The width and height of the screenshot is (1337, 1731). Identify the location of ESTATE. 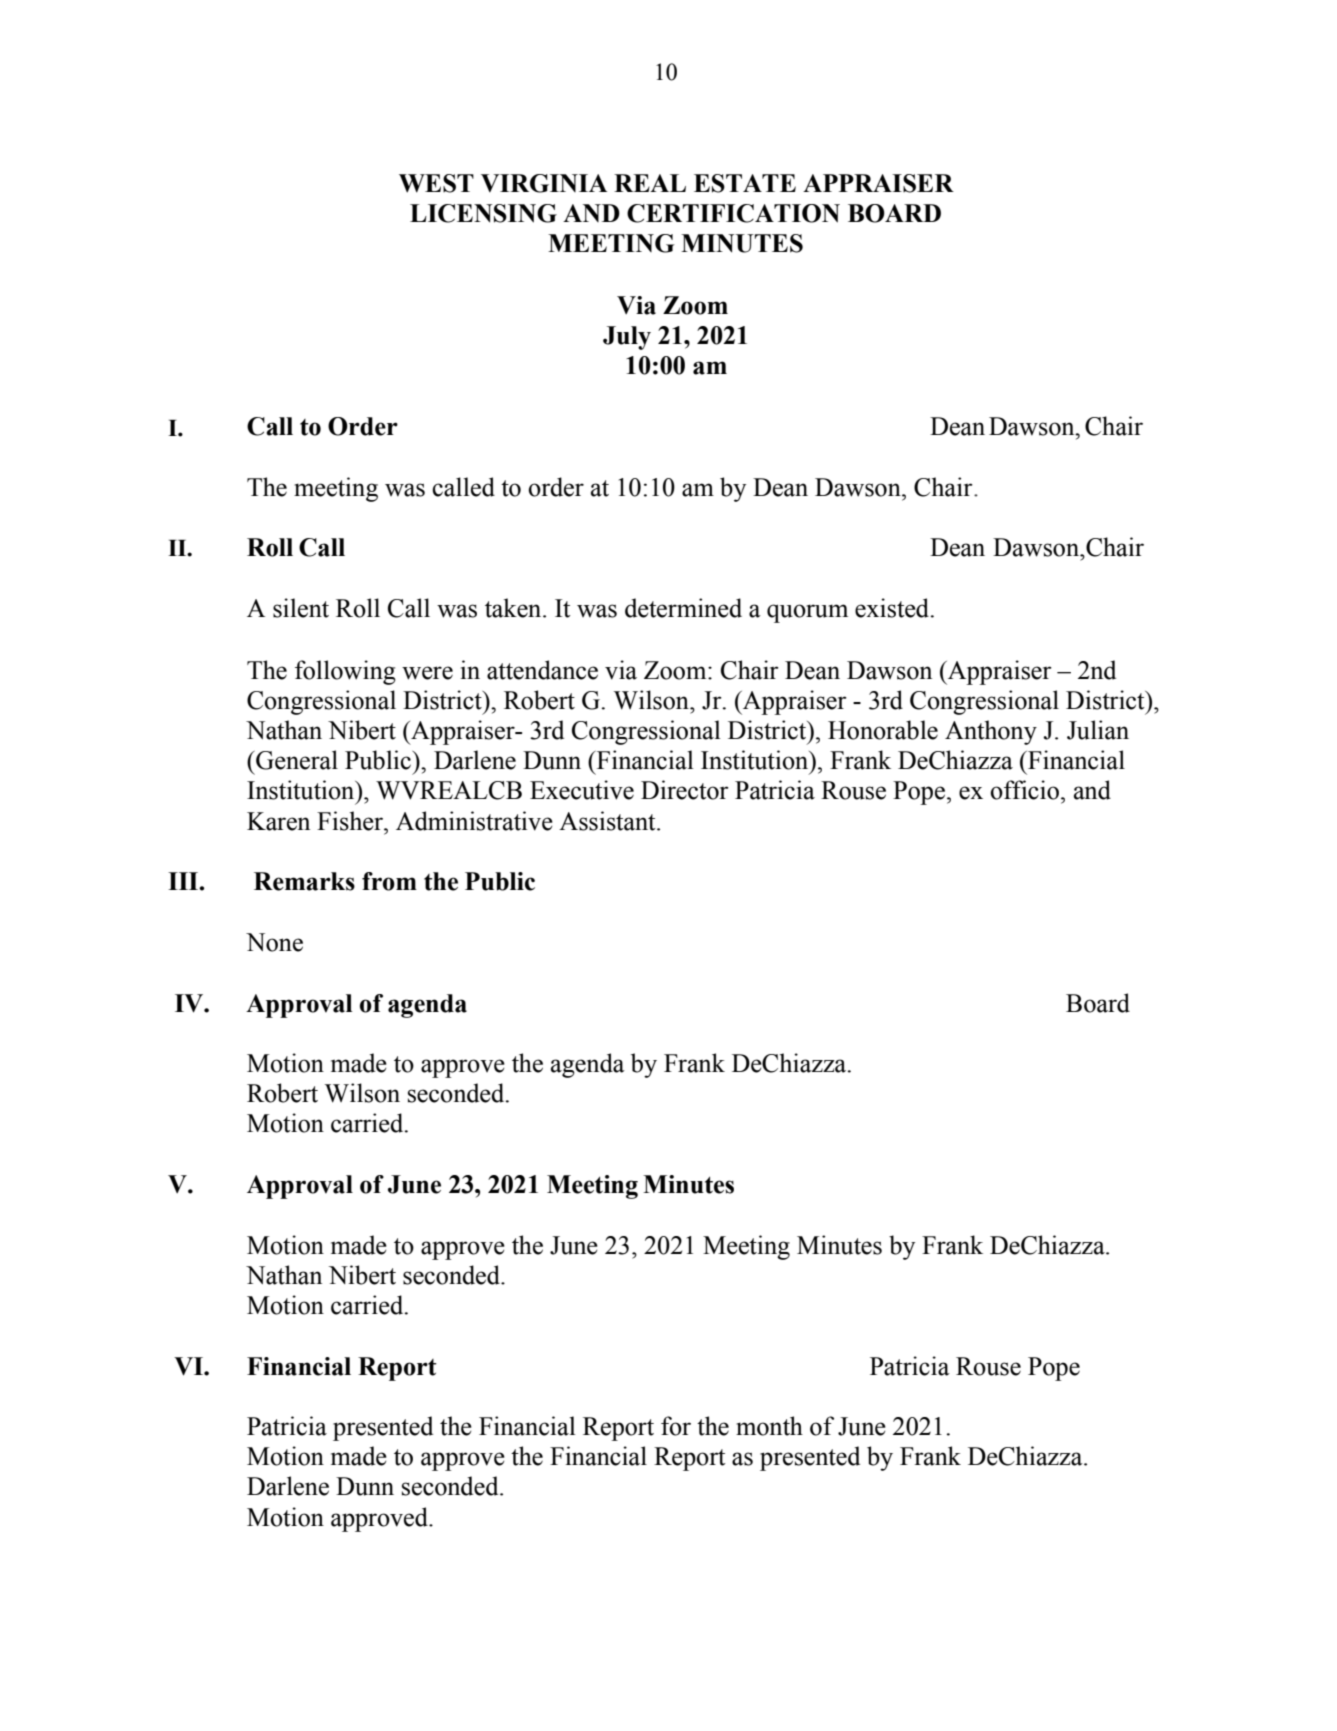
(745, 183).
